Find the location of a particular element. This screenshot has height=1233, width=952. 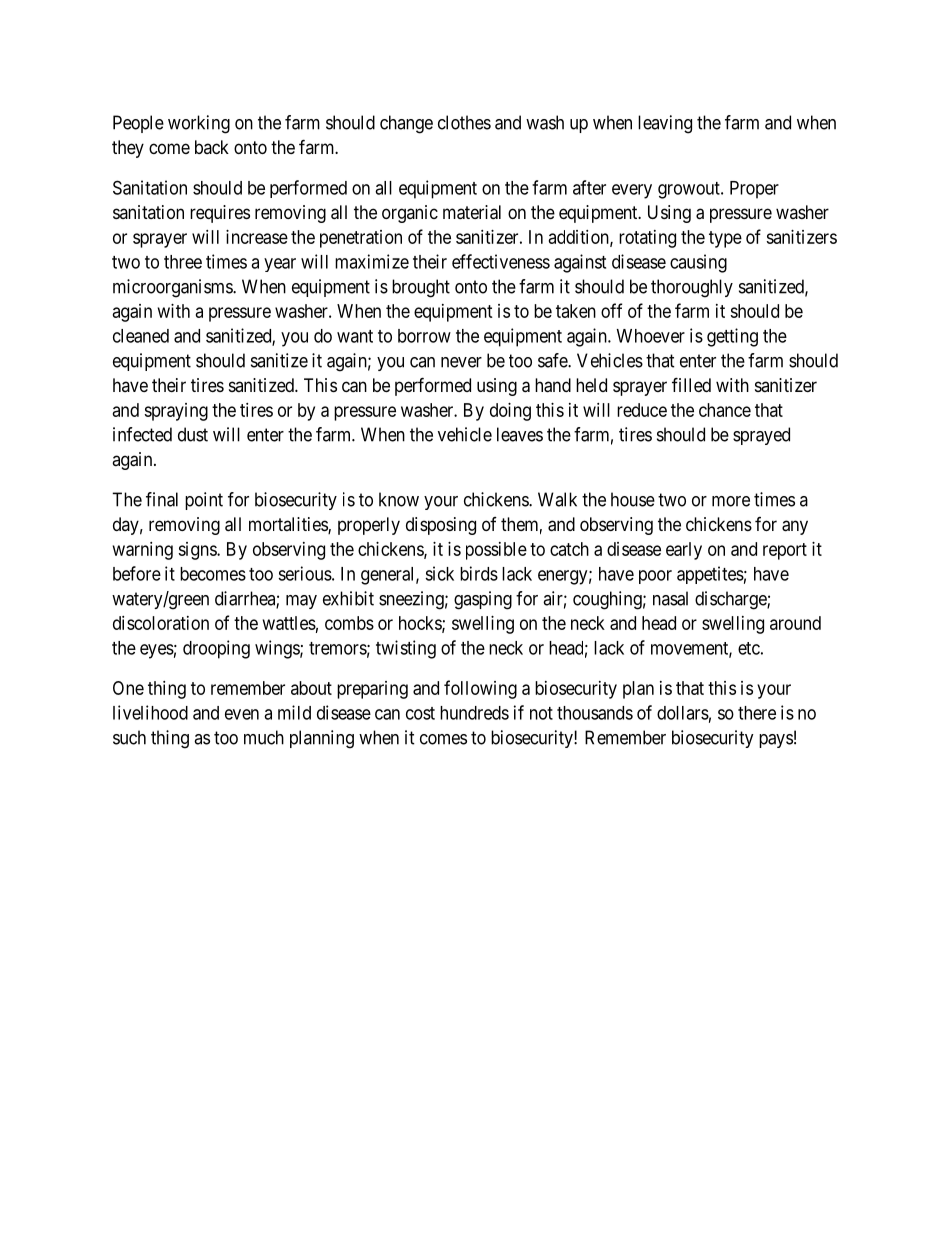

hundreds is located at coordinates (474, 713).
